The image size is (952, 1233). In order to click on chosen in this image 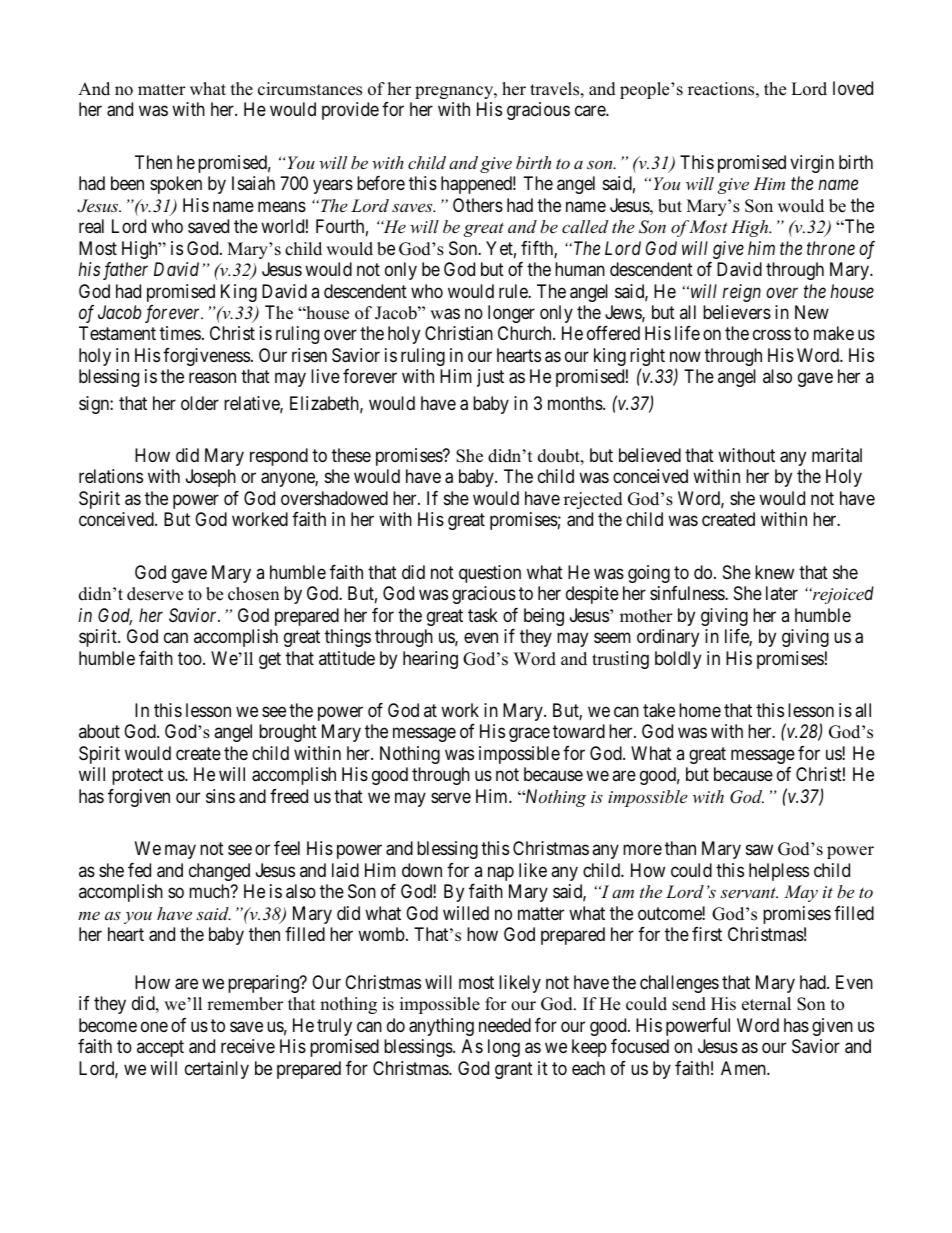, I will do `click(253, 594)`.
